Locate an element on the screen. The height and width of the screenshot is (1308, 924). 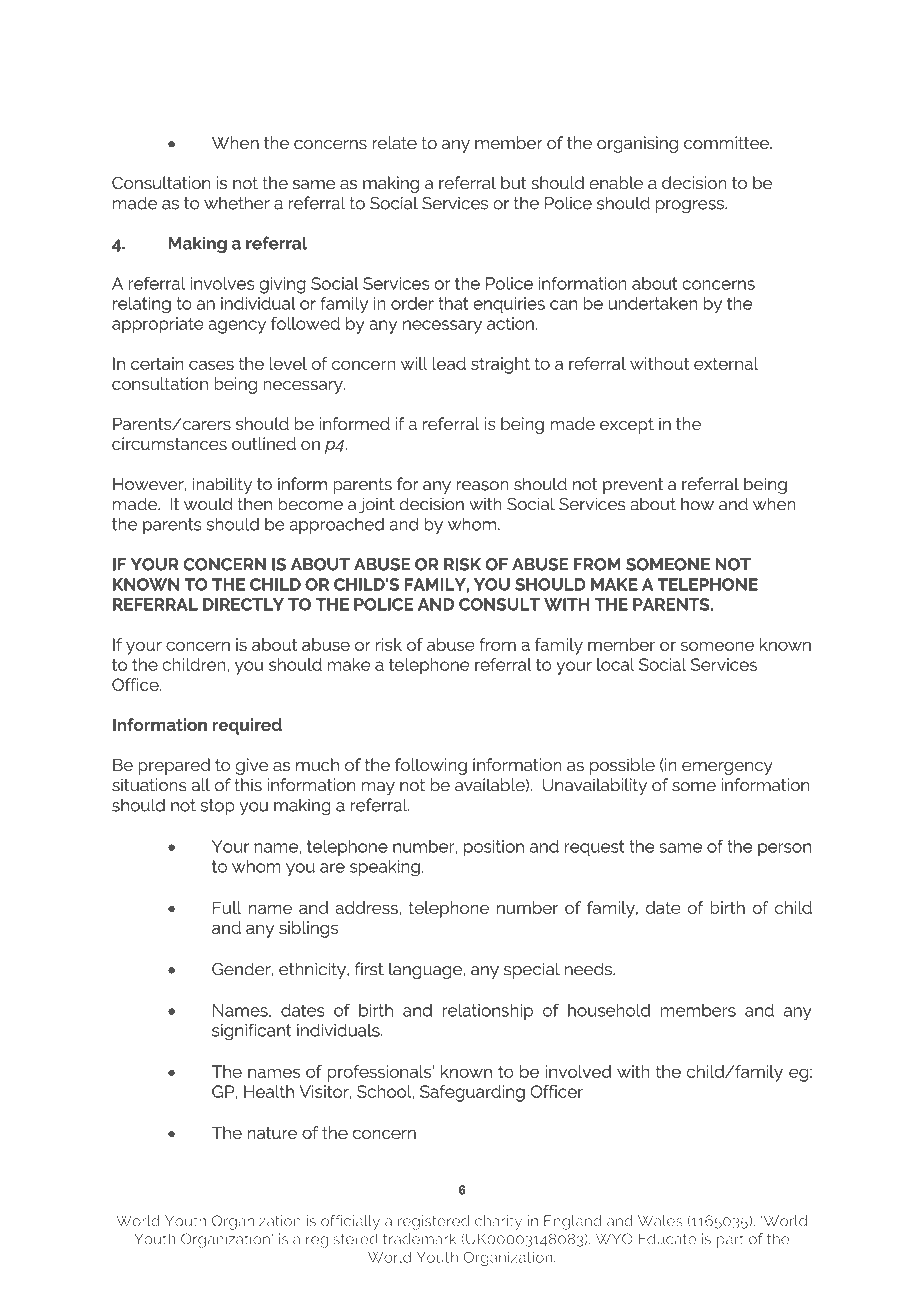
following is located at coordinates (431, 766).
